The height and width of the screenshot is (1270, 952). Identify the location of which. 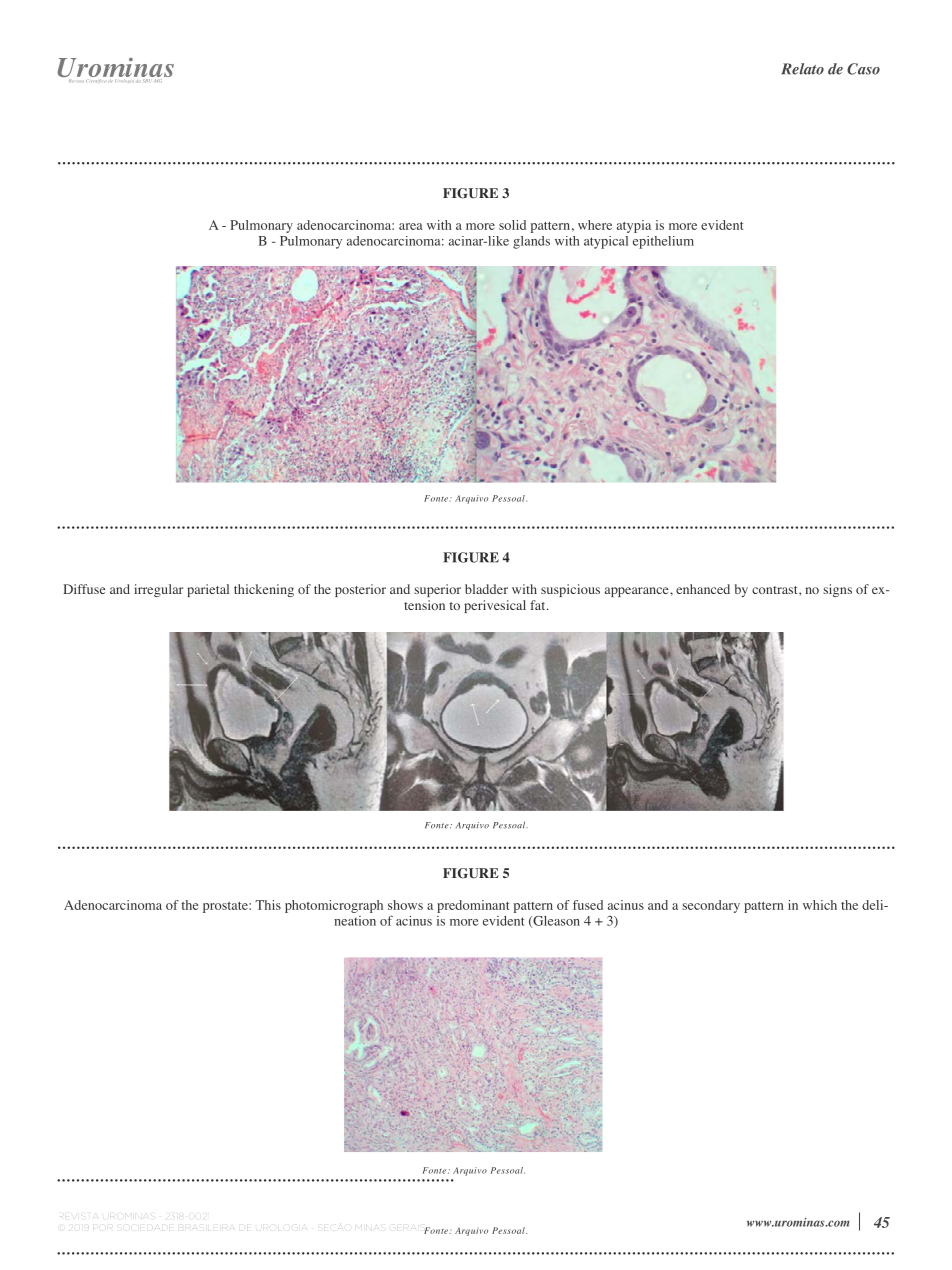
(820, 905).
